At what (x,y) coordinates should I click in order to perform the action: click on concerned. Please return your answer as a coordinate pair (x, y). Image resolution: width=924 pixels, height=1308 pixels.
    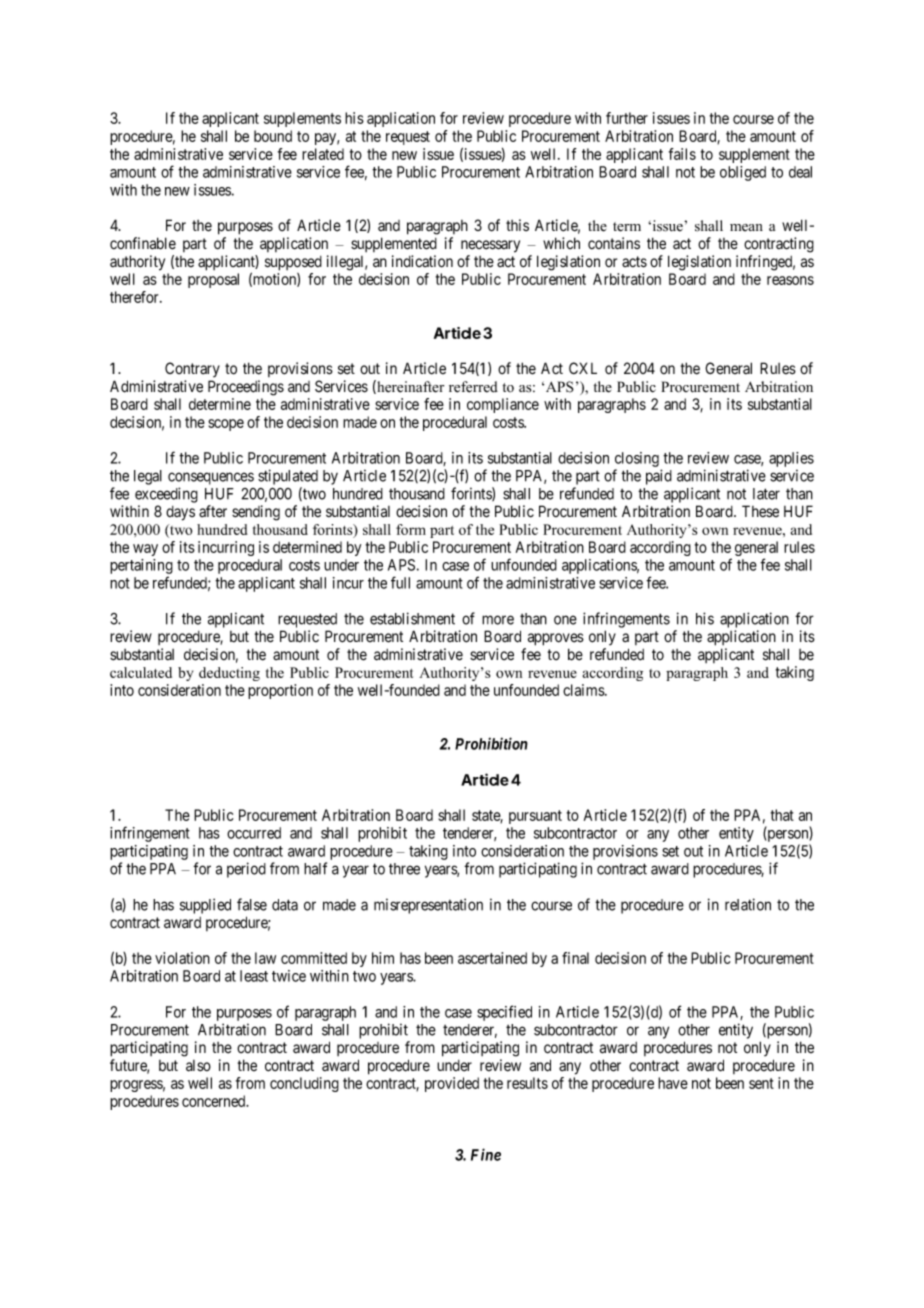
    Looking at the image, I should click on (215, 1101).
